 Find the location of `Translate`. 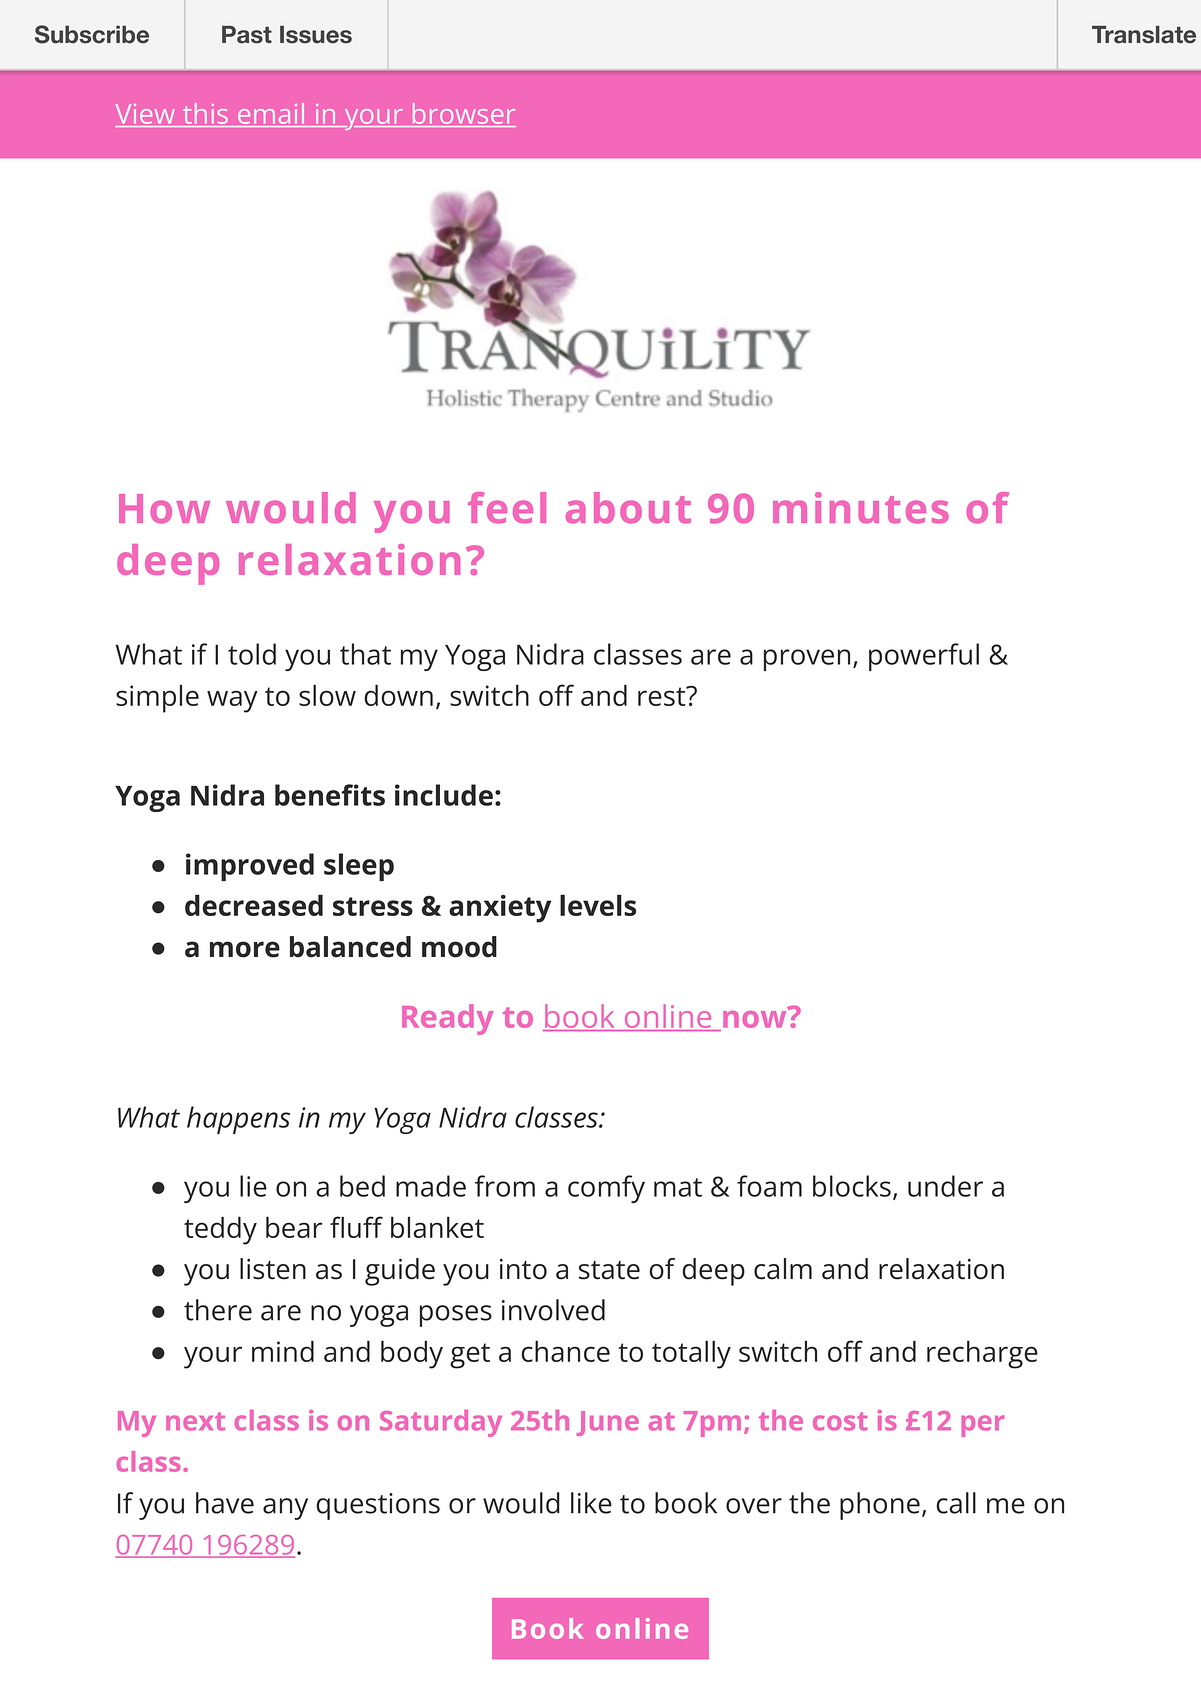

Translate is located at coordinates (1144, 35).
